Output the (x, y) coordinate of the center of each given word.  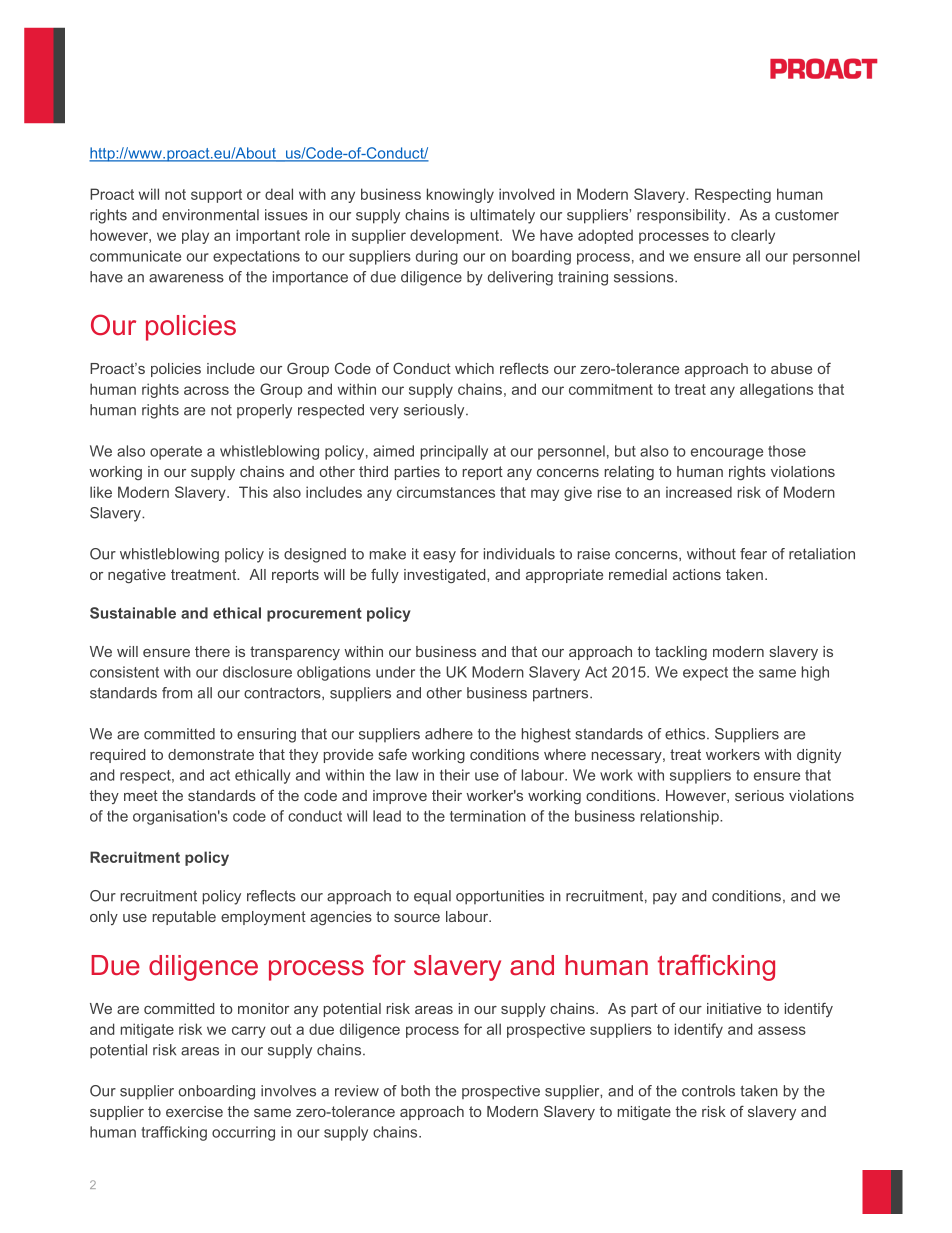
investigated (446, 576)
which (474, 368)
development (455, 236)
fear (753, 554)
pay (665, 899)
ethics (686, 734)
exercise (194, 1111)
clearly (753, 236)
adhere (449, 734)
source (417, 918)
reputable (184, 918)
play (195, 236)
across (206, 390)
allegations (776, 390)
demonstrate (211, 754)
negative (137, 576)
